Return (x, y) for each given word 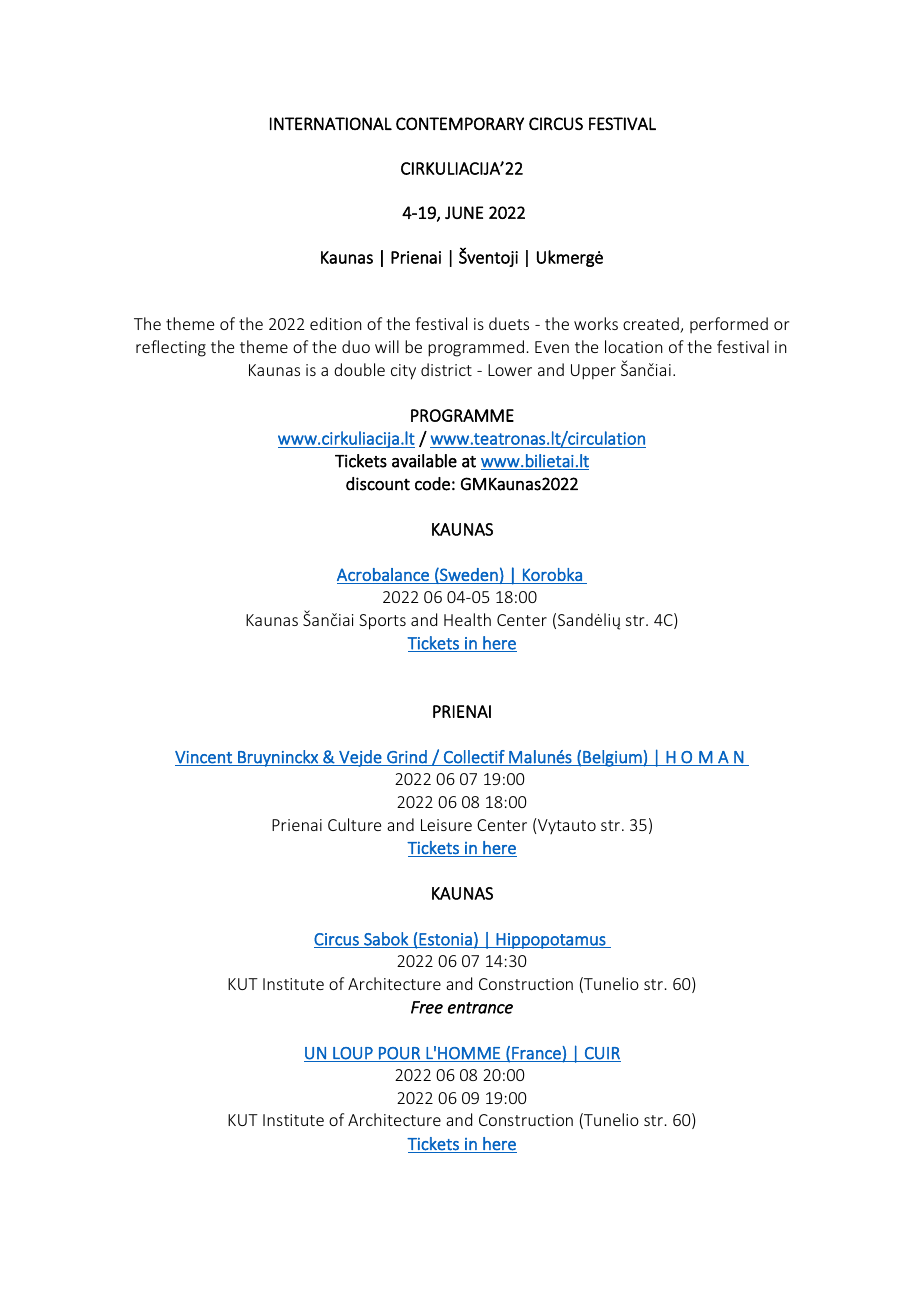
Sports (382, 622)
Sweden (468, 575)
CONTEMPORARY (460, 123)
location (634, 346)
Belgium (612, 758)
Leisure (446, 825)
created (652, 325)
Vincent (204, 758)
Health (467, 619)
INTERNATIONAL (331, 123)
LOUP (353, 1054)
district (446, 369)
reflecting (171, 348)
